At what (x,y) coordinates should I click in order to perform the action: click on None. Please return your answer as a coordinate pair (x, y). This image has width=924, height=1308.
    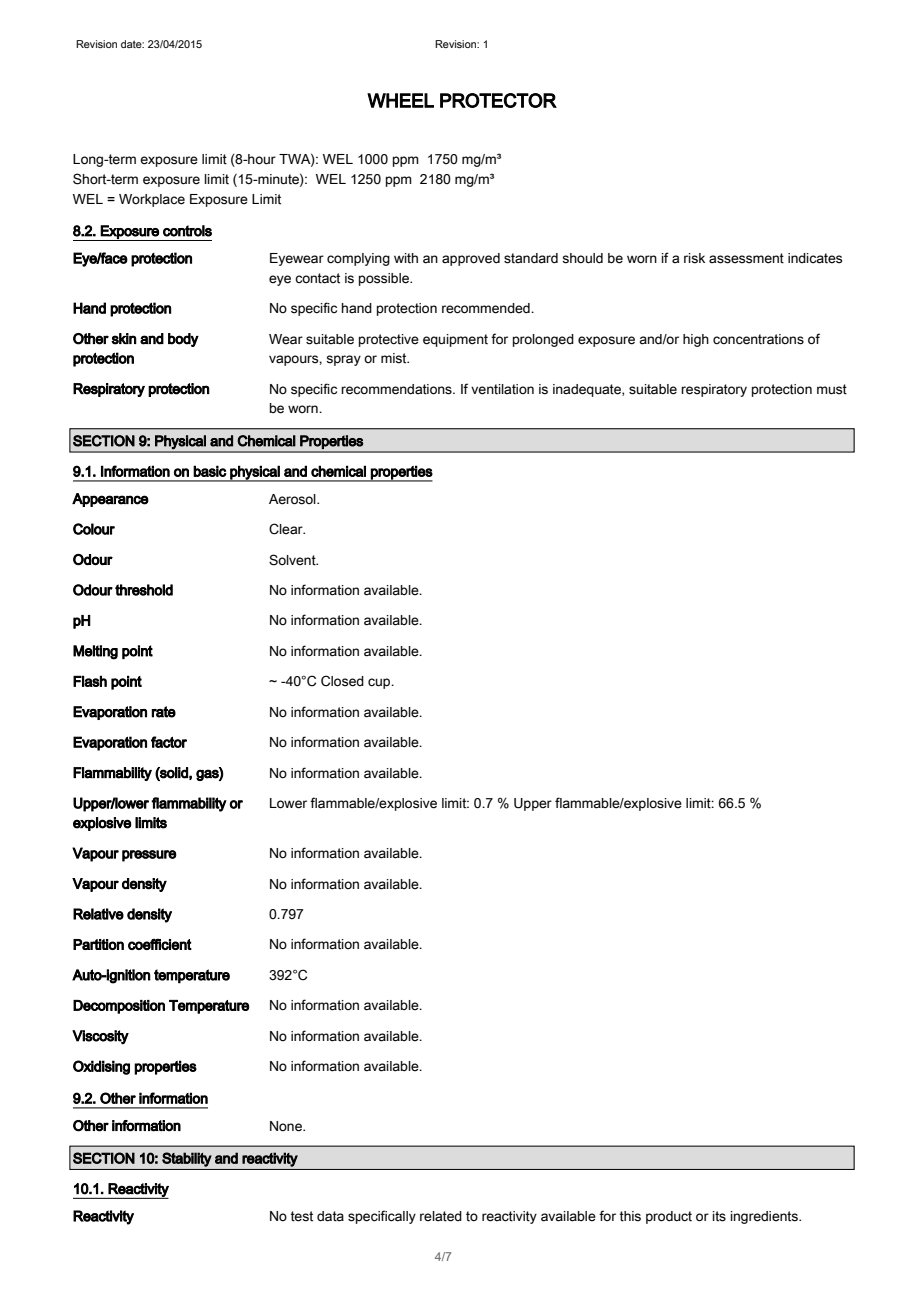
    Looking at the image, I should click on (287, 1126).
